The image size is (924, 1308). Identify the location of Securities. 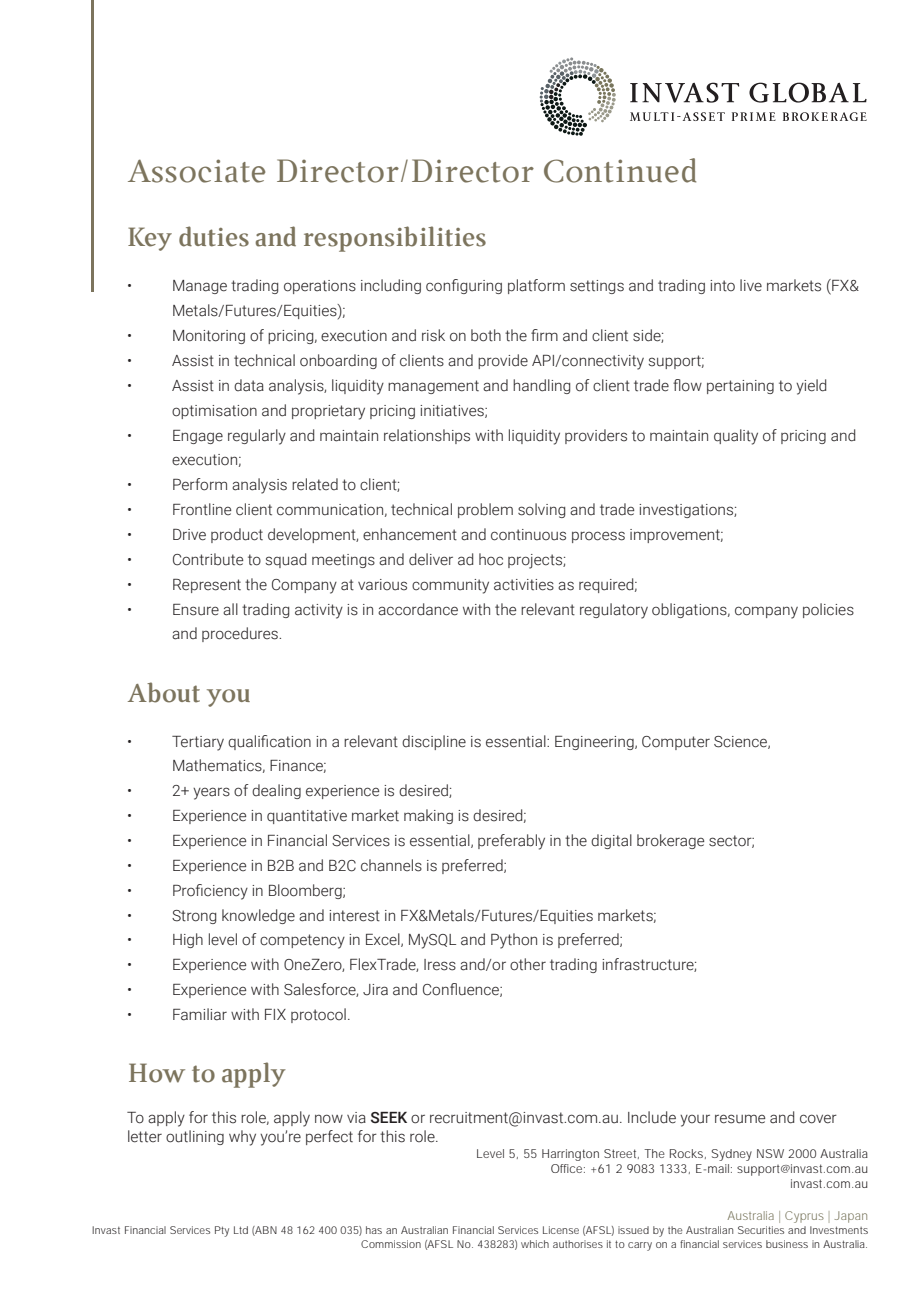
(761, 1230).
